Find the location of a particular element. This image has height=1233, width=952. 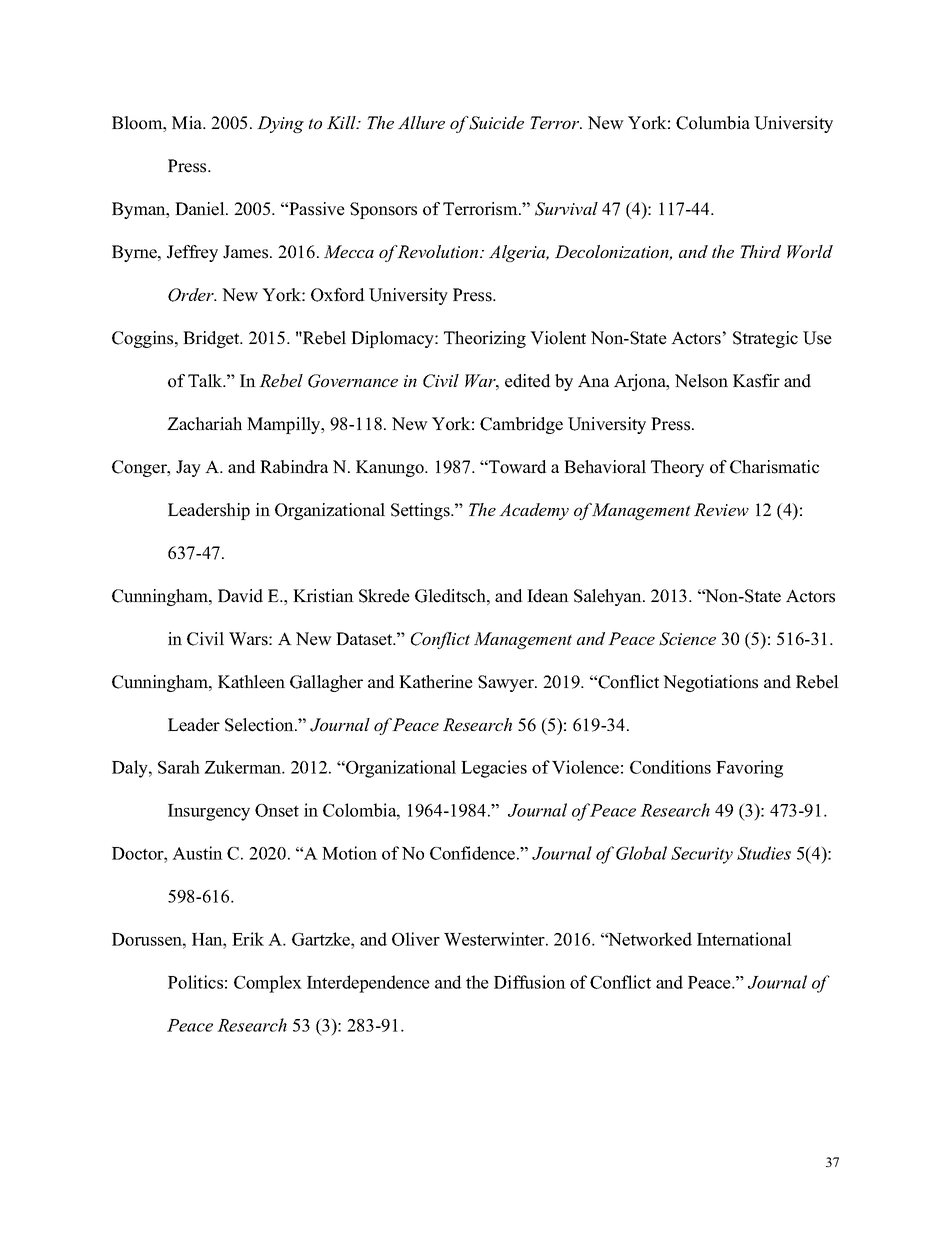

Review is located at coordinates (721, 509).
